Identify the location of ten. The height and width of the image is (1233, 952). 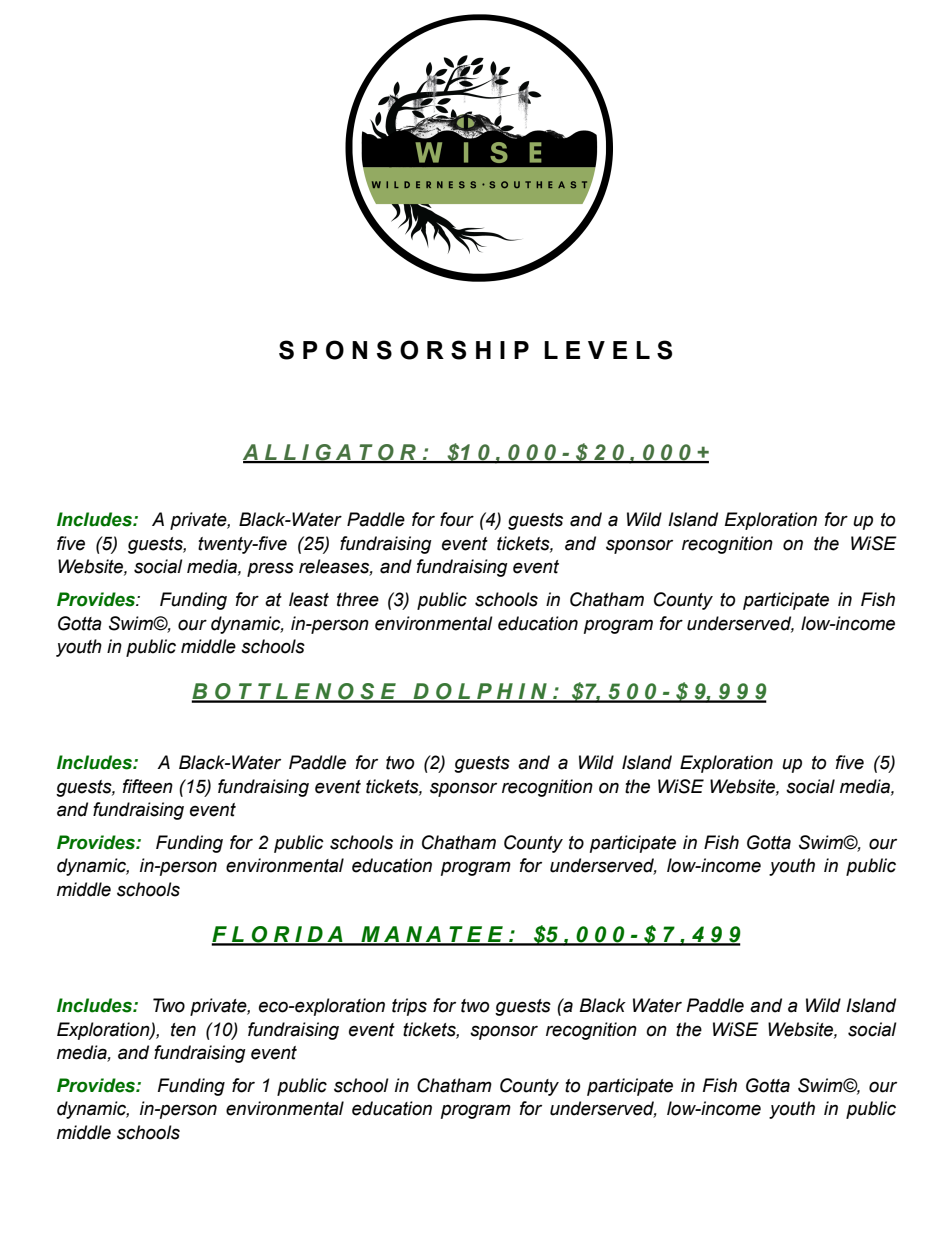
(183, 1030).
